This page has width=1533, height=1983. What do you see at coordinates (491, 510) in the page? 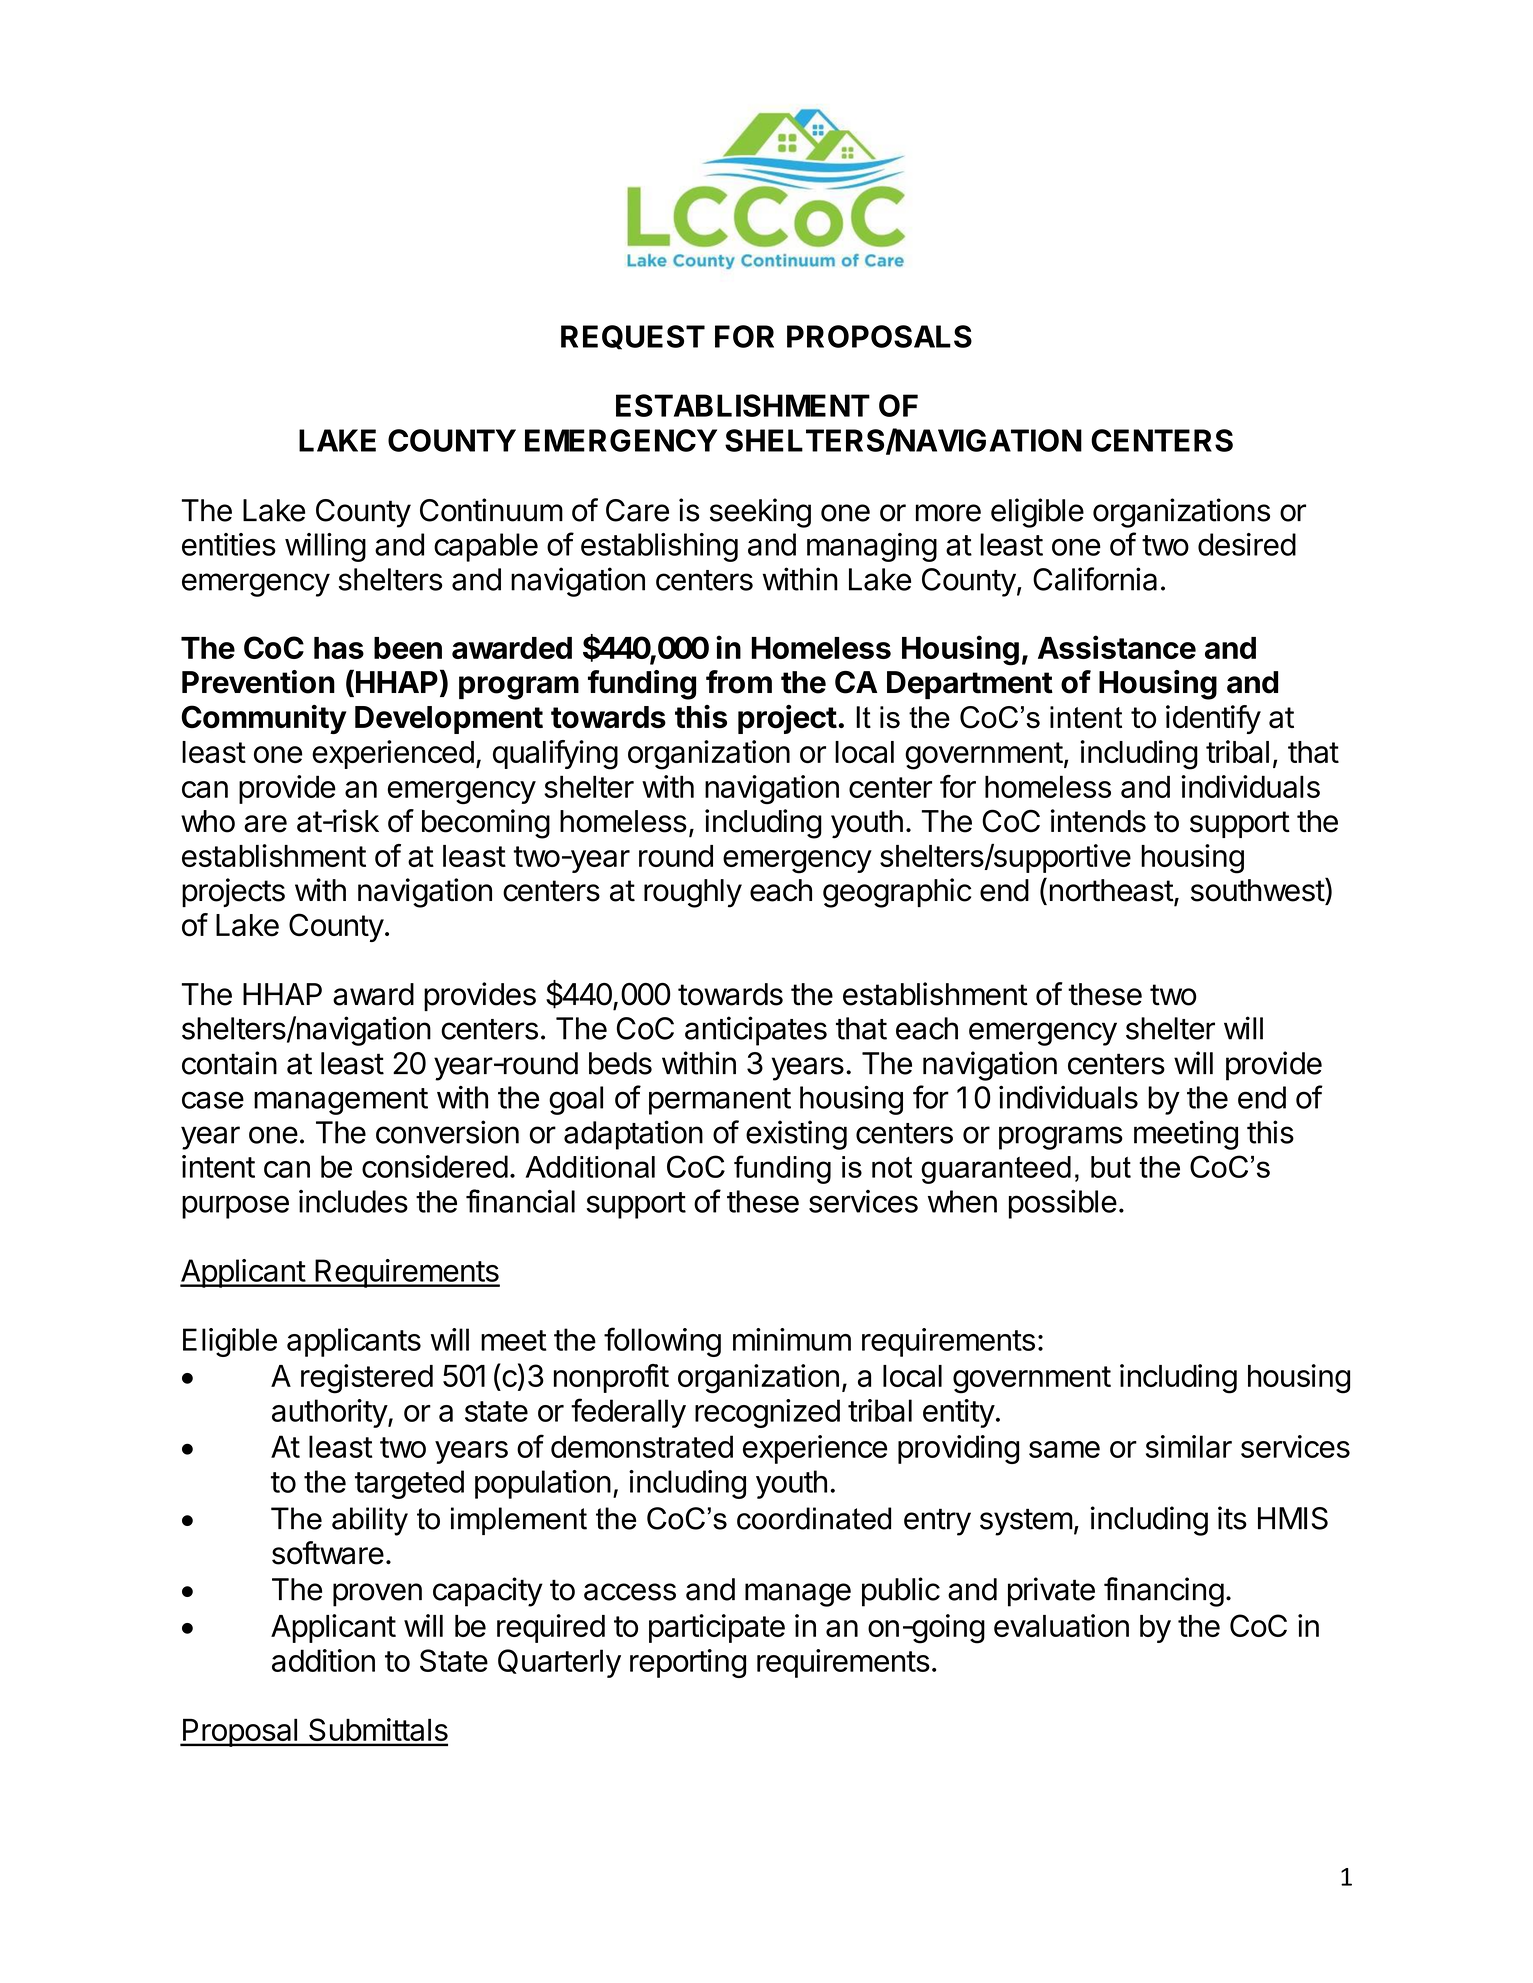
I see `Continuum` at bounding box center [491, 510].
